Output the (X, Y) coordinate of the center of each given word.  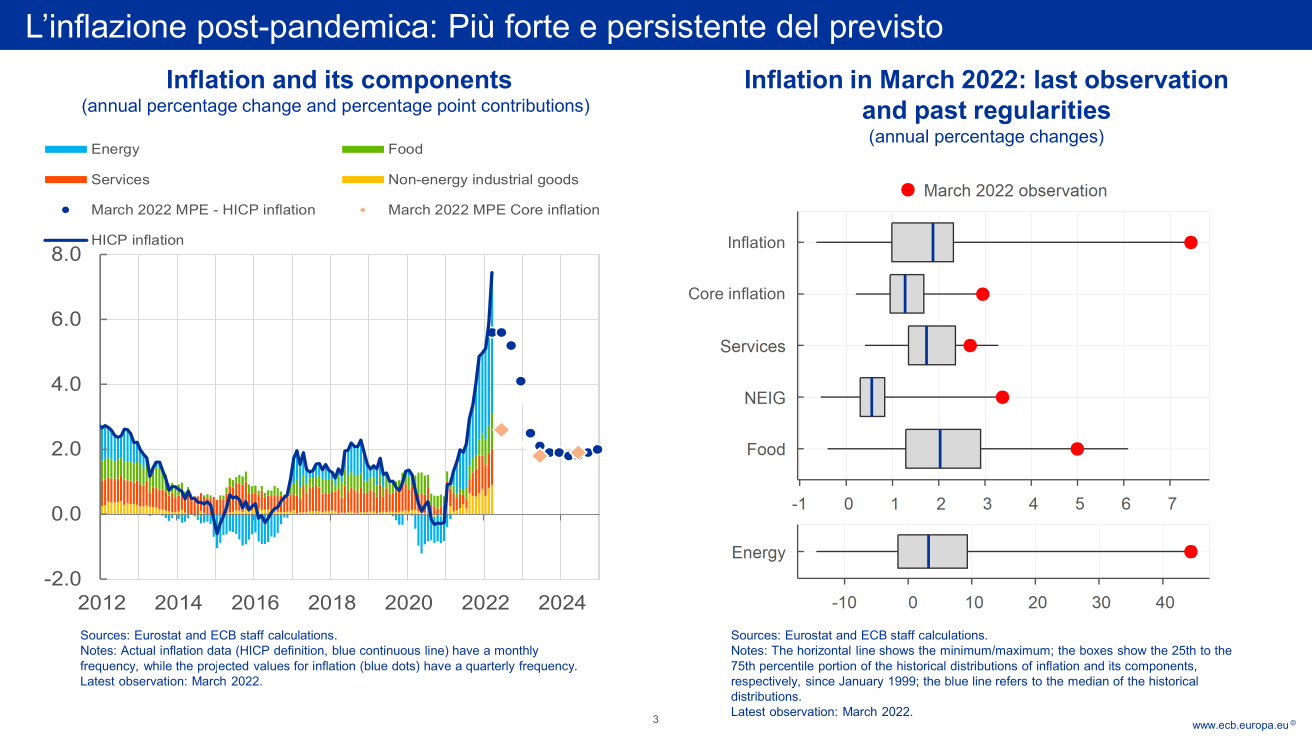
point (457, 107)
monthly (517, 652)
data (219, 650)
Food (405, 148)
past (941, 112)
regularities (1042, 112)
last (1056, 79)
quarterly (490, 667)
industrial (502, 179)
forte (537, 25)
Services (120, 179)
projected (223, 667)
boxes (1096, 650)
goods (558, 180)
